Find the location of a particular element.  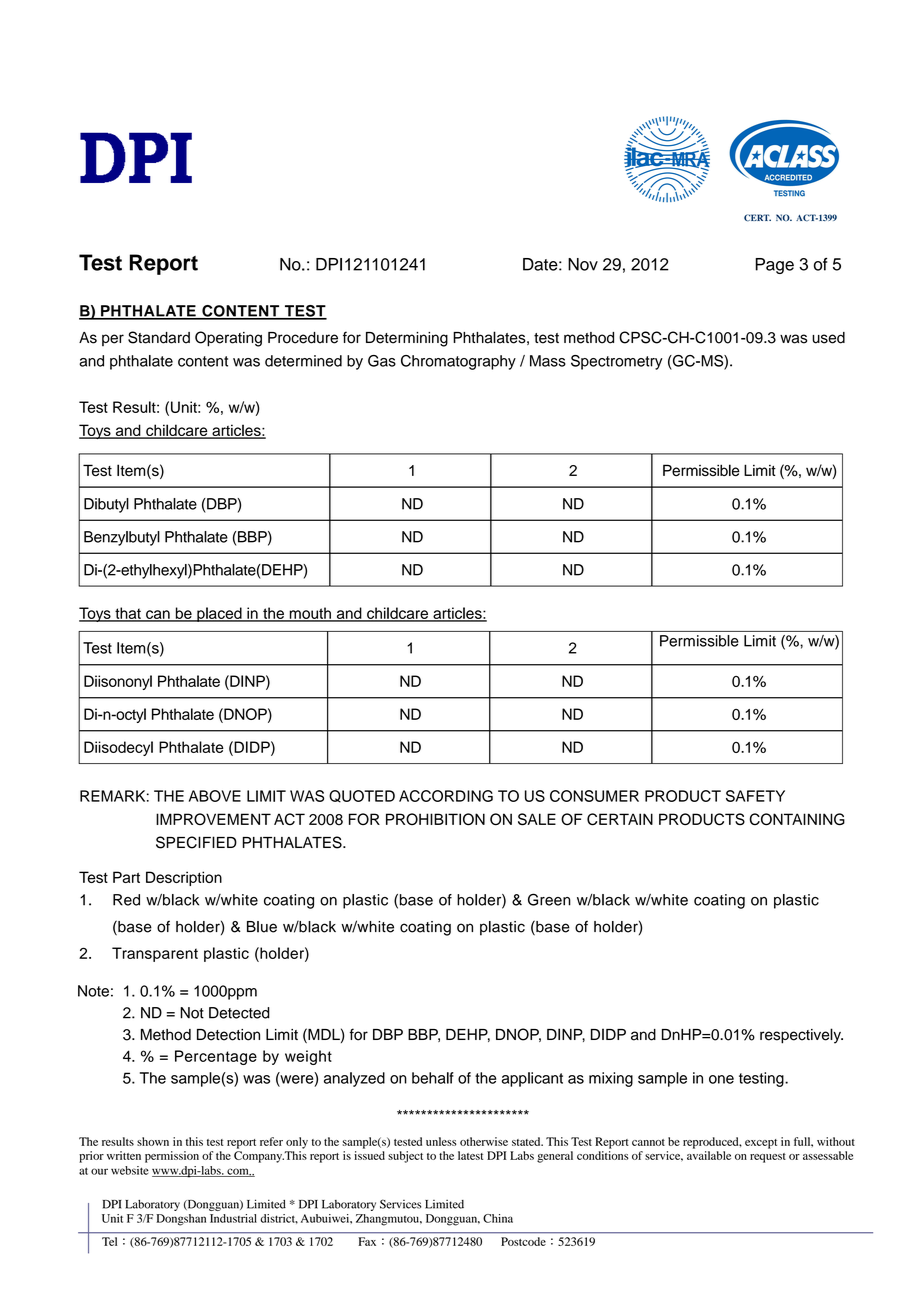

Page is located at coordinates (774, 266).
